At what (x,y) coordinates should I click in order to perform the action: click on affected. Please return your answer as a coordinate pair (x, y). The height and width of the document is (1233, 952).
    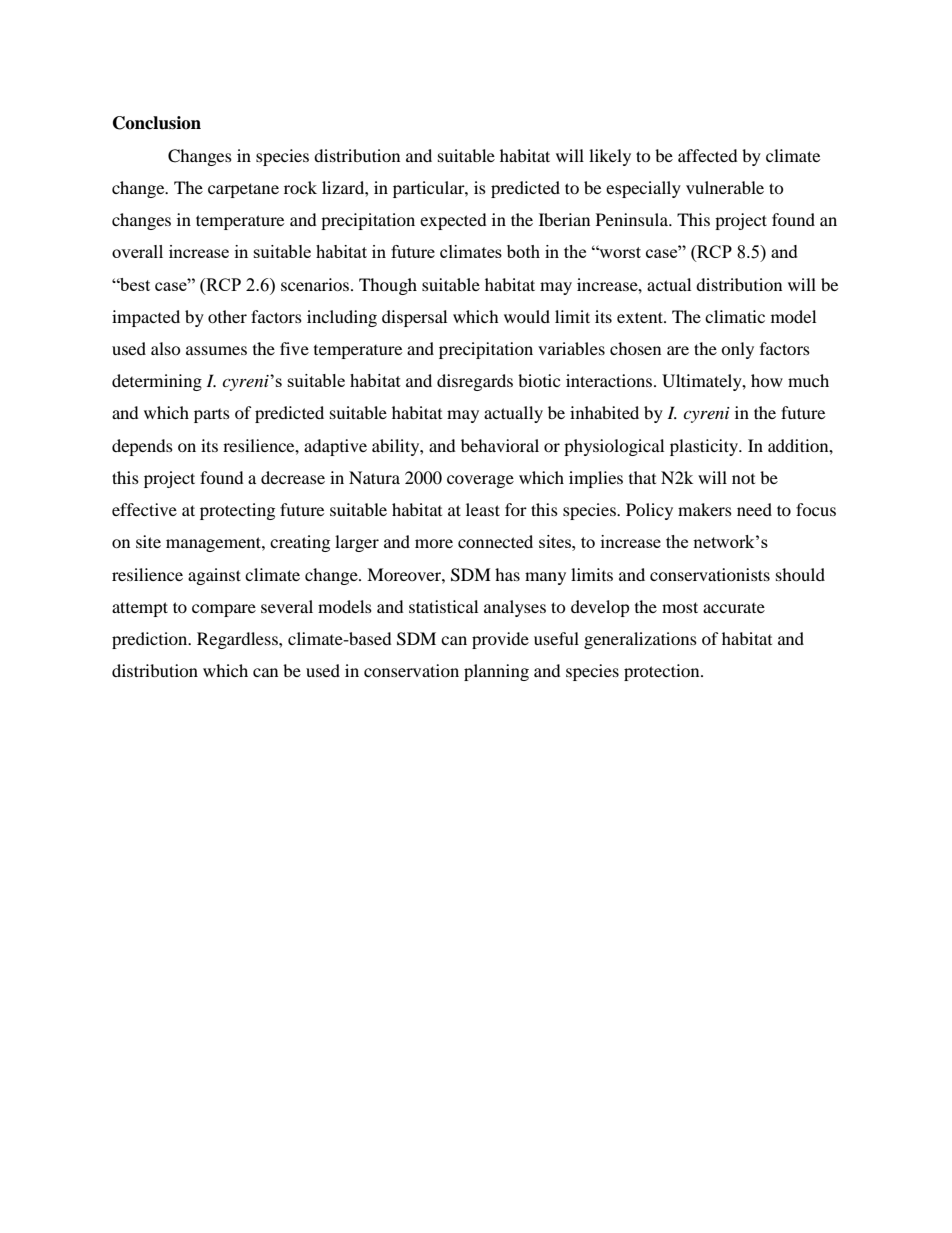
    Looking at the image, I should click on (708, 155).
